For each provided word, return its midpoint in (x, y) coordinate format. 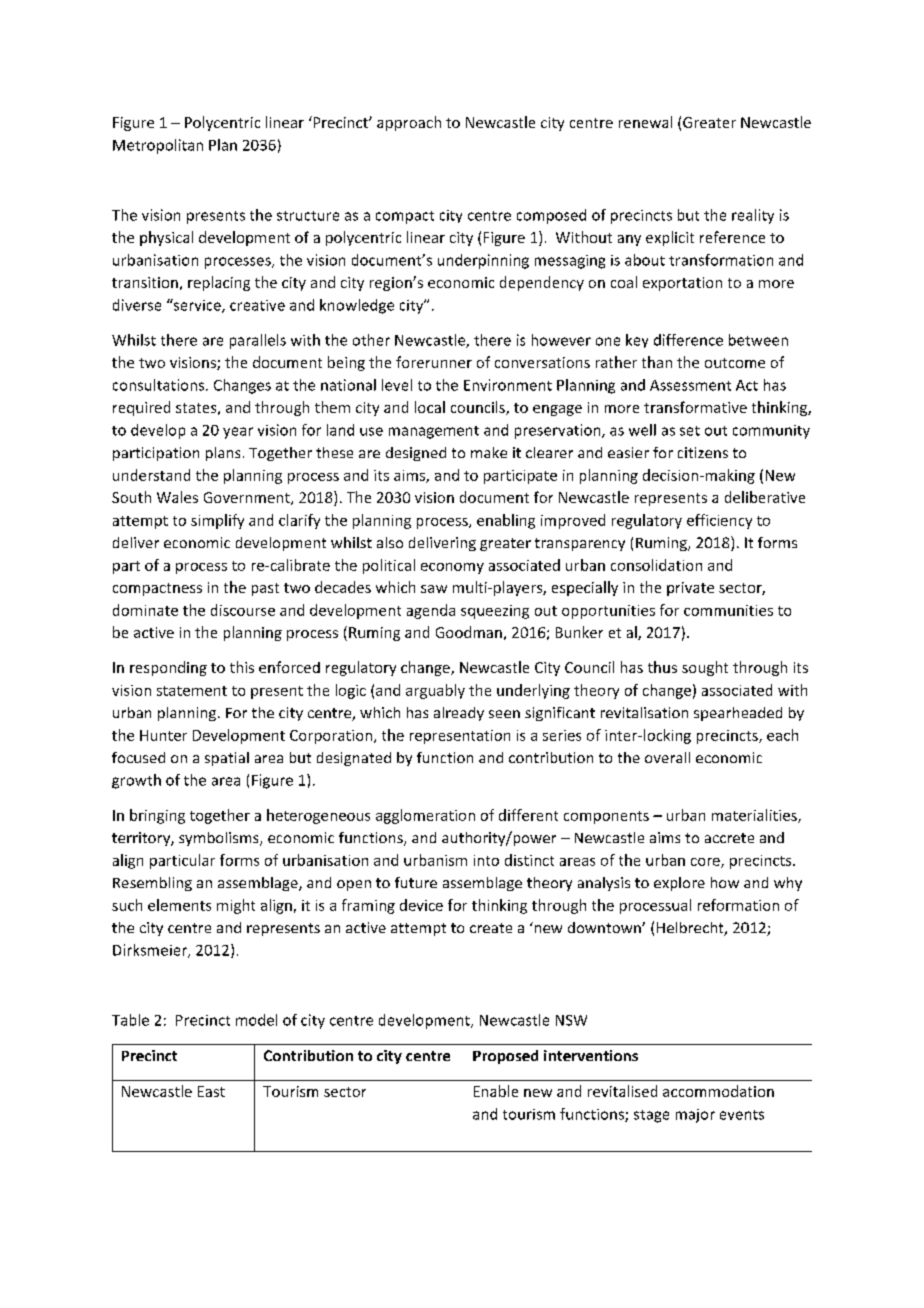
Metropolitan (158, 146)
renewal (645, 122)
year (238, 433)
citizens (703, 452)
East (211, 1091)
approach (409, 123)
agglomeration (425, 816)
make (489, 452)
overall (667, 757)
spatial (227, 759)
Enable (496, 1091)
